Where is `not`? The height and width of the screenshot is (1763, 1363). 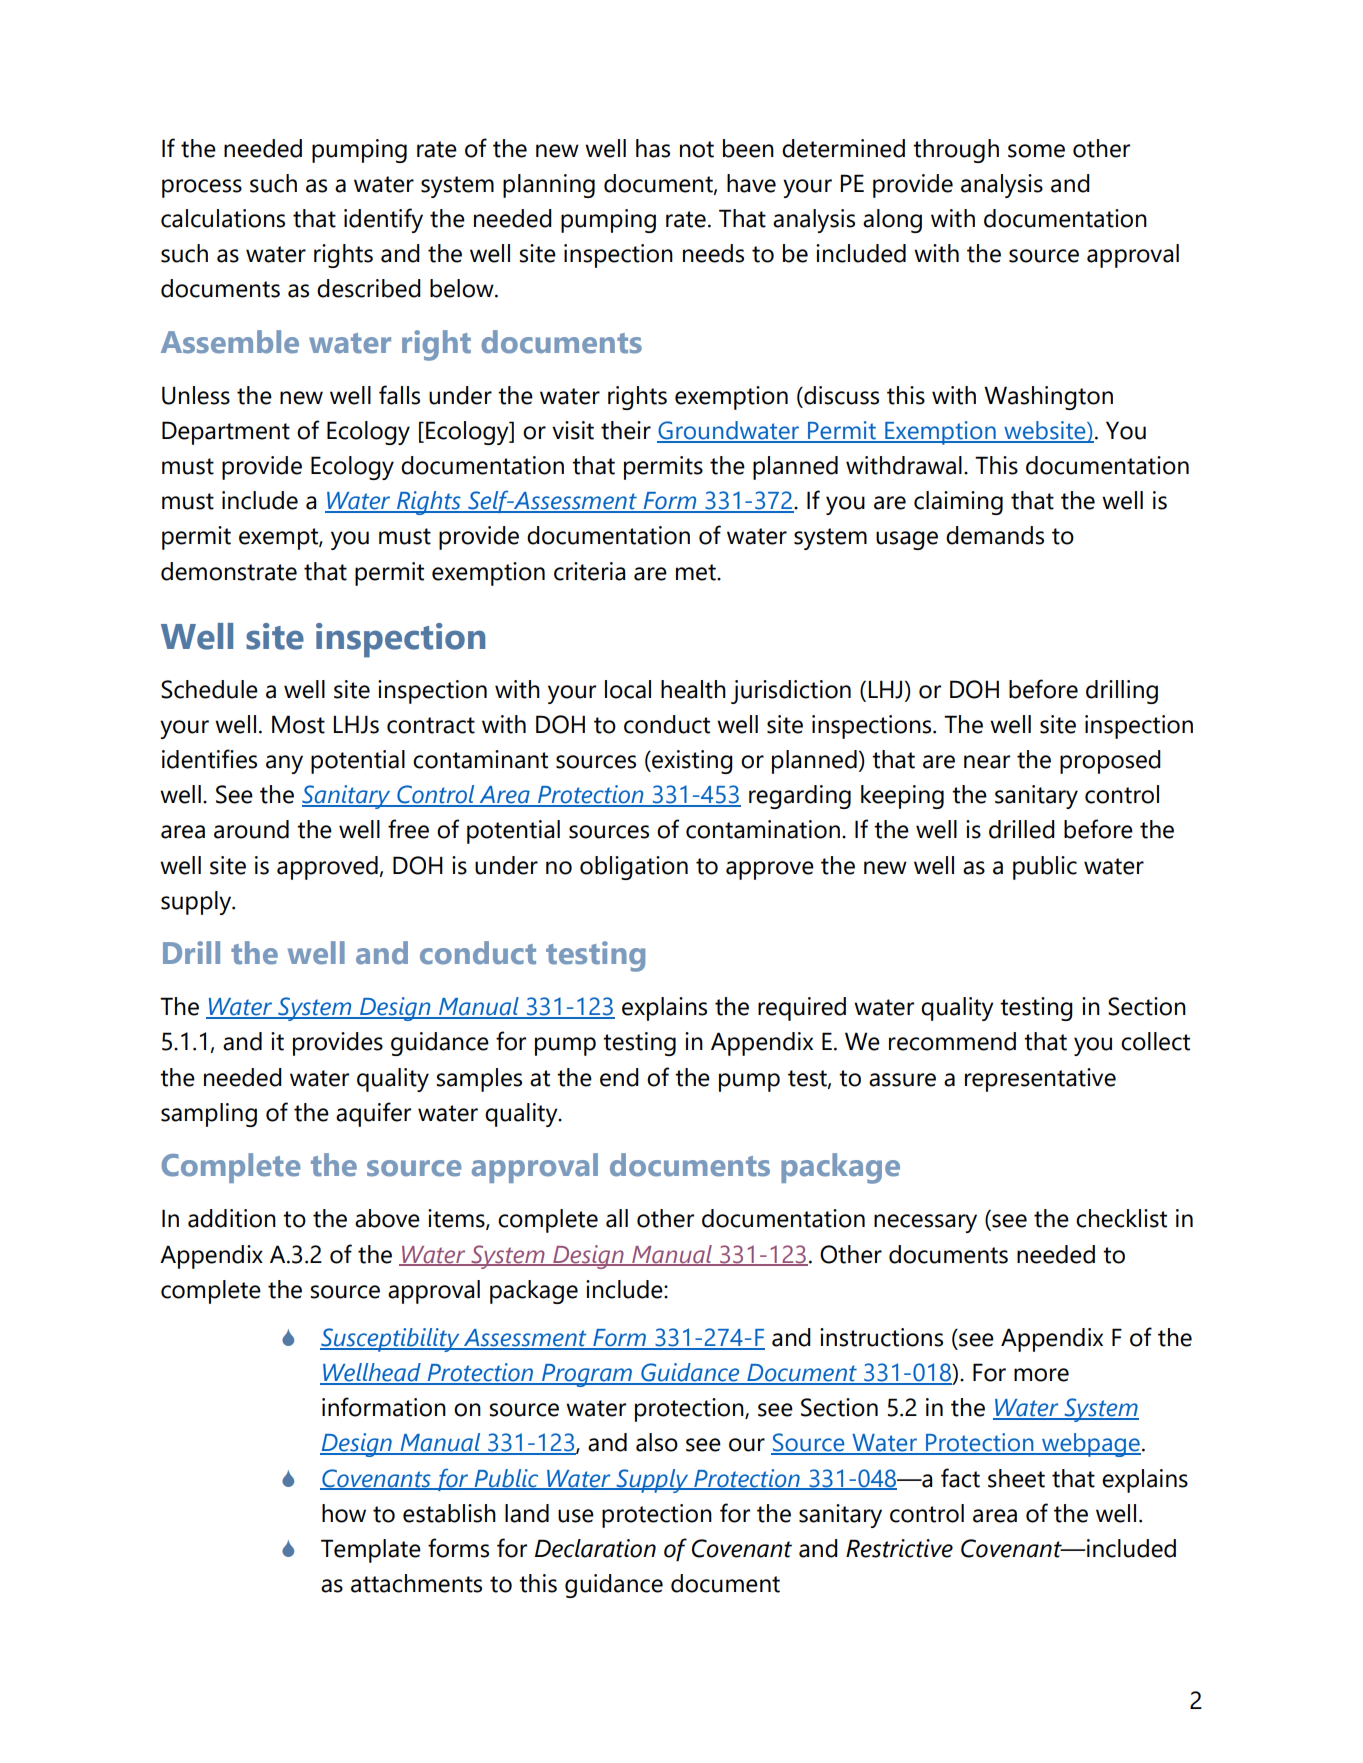
not is located at coordinates (697, 149).
